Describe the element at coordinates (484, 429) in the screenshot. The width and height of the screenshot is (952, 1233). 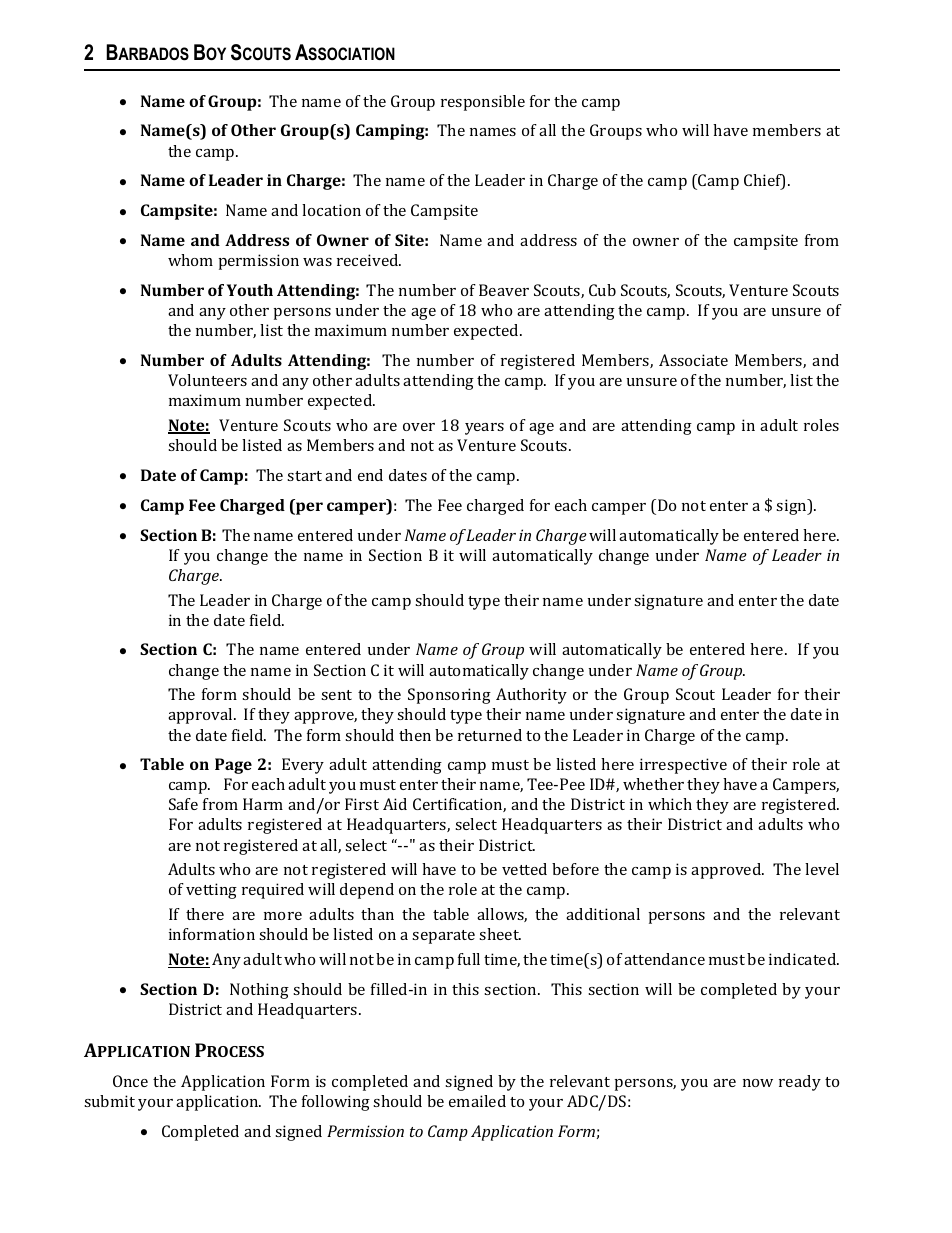
I see `years` at that location.
